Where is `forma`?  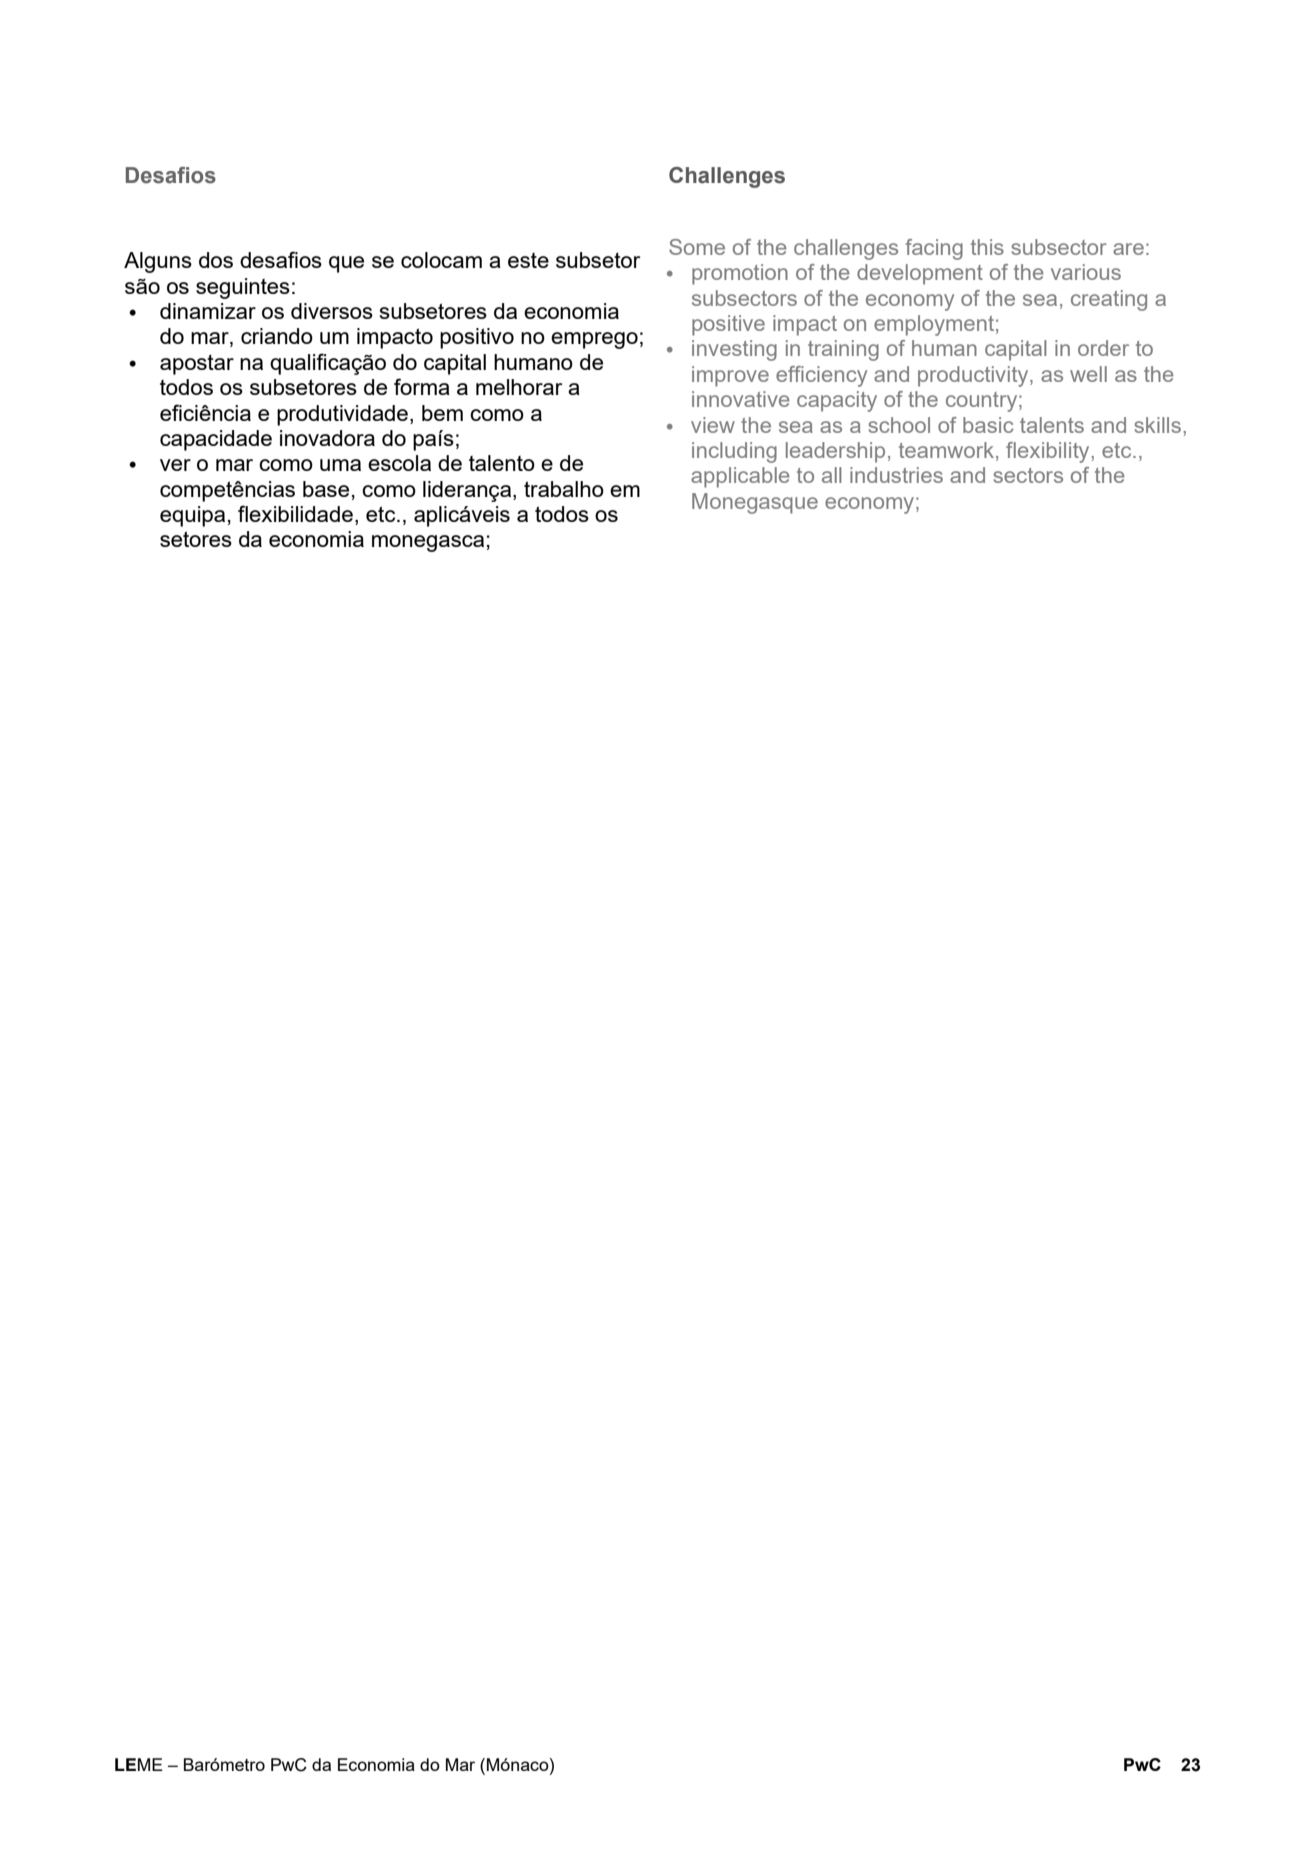
forma is located at coordinates (422, 386).
